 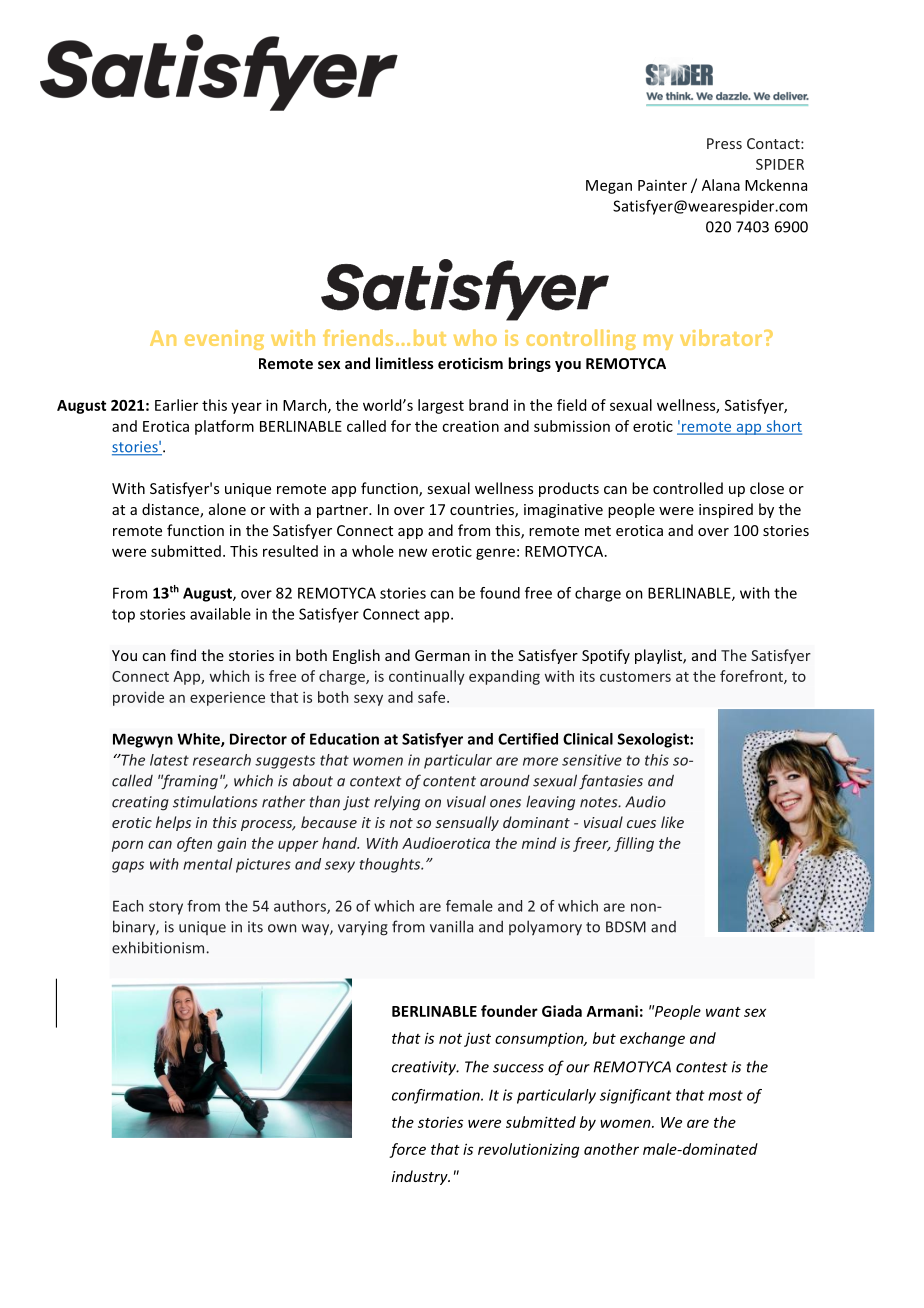 What do you see at coordinates (407, 1150) in the image?
I see `force` at bounding box center [407, 1150].
